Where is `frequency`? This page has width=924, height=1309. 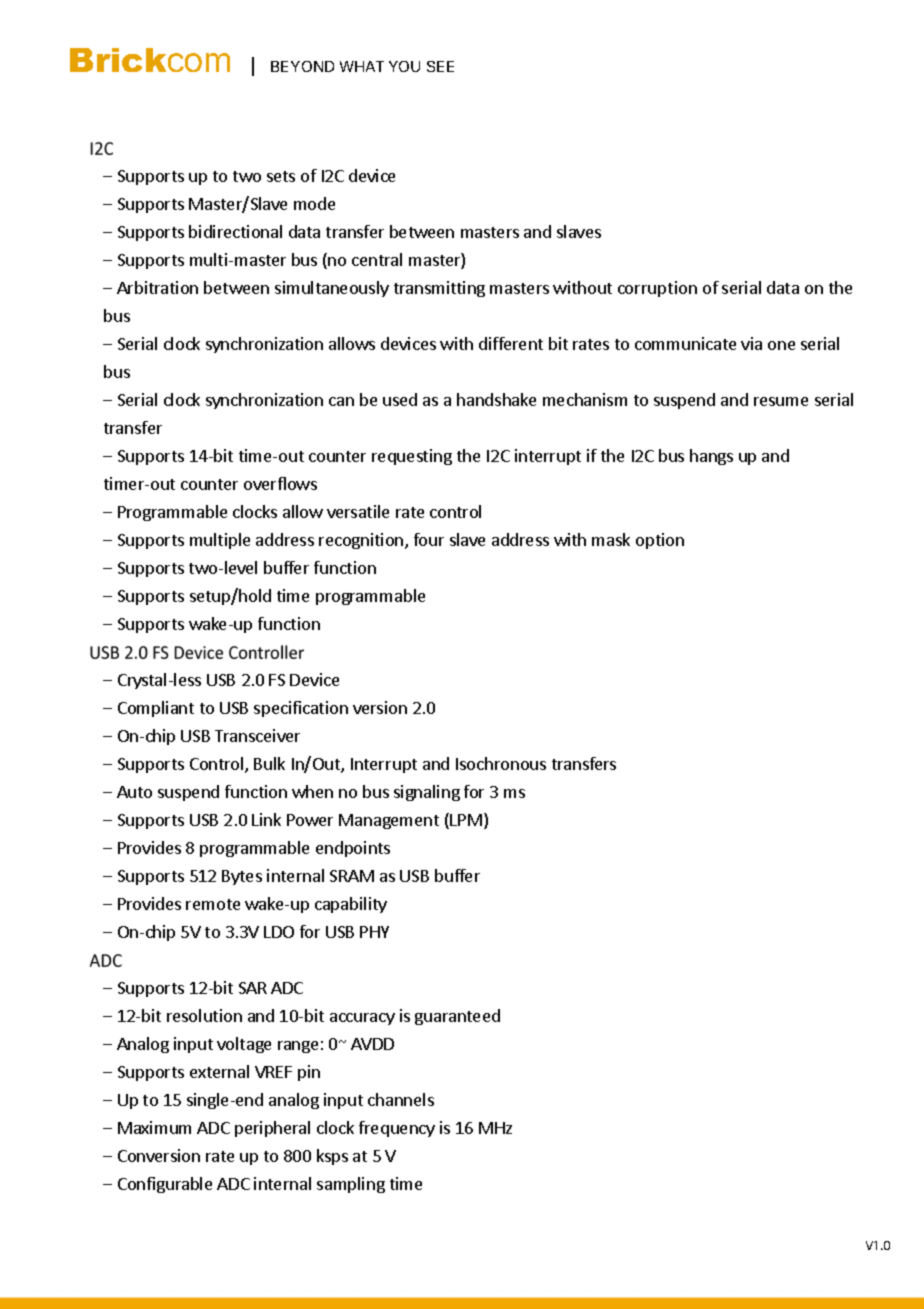 frequency is located at coordinates (397, 1129).
